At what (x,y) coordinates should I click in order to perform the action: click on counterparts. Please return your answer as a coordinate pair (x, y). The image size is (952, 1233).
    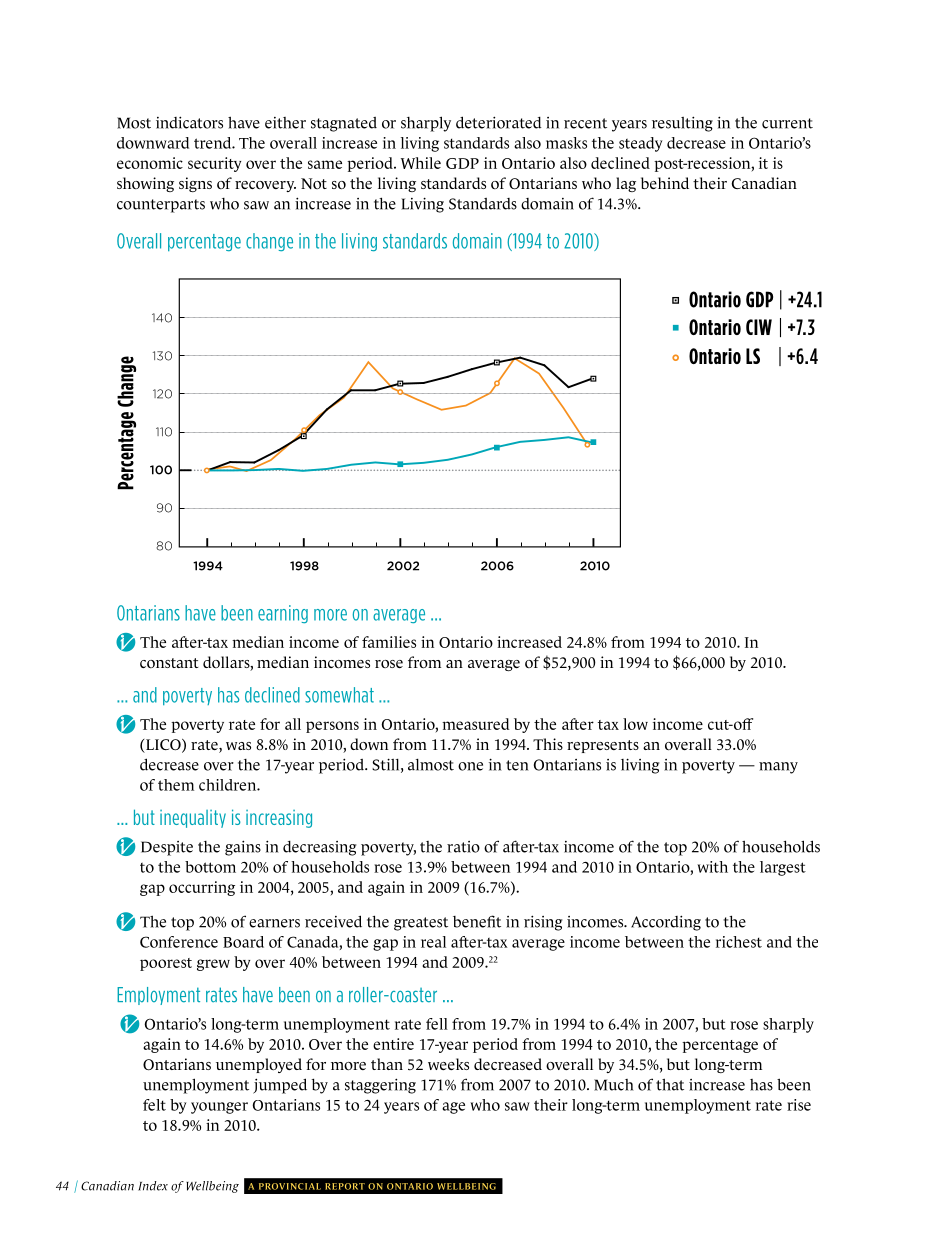
    Looking at the image, I should click on (161, 206).
